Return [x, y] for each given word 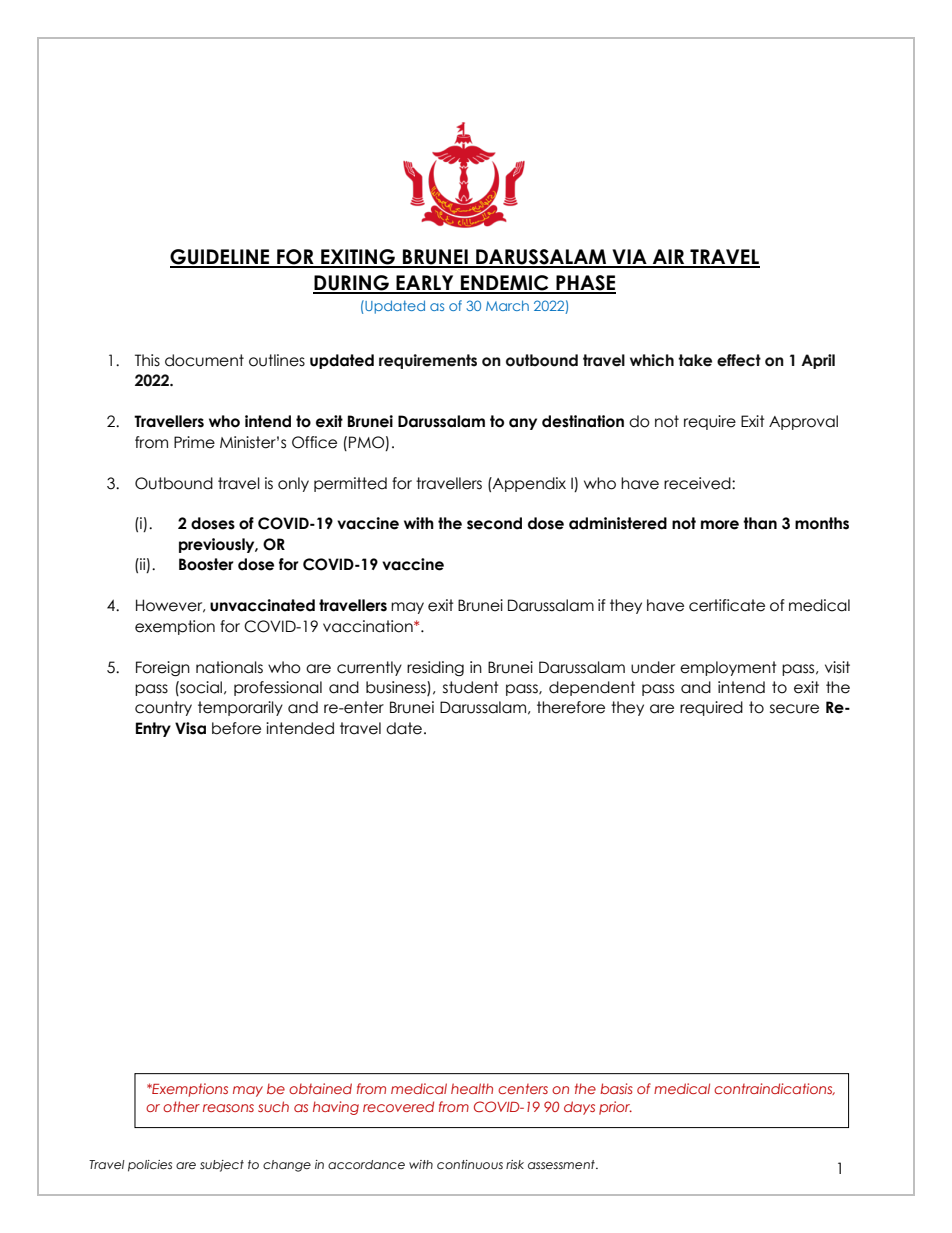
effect [739, 360]
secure [794, 709]
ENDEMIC [505, 284]
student [471, 687]
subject [222, 1166]
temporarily [240, 708]
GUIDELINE [221, 258]
